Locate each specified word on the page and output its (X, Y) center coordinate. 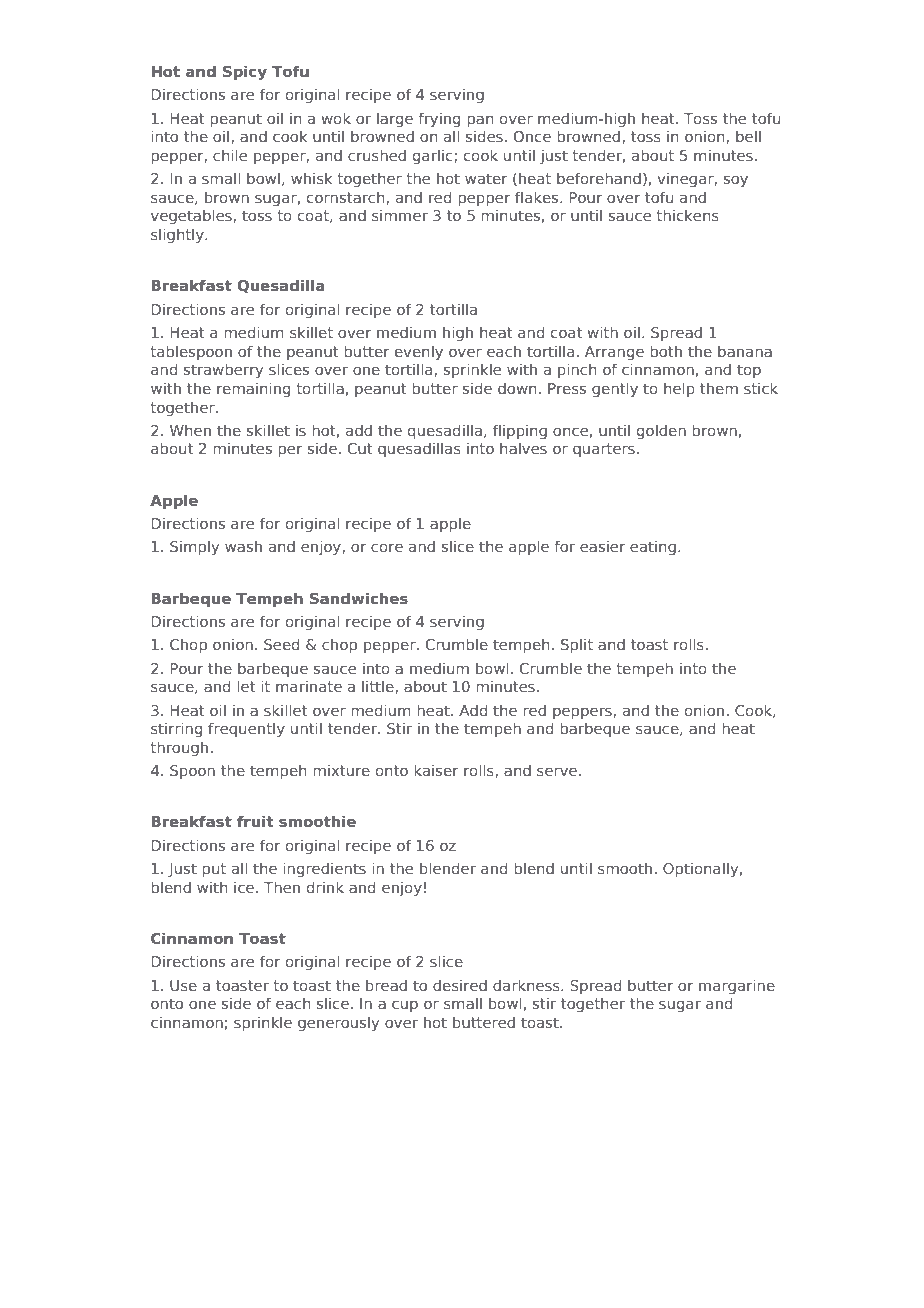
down (517, 388)
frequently (246, 729)
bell (748, 136)
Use (183, 985)
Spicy (245, 72)
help (679, 389)
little (379, 687)
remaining (253, 389)
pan (480, 121)
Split (577, 645)
